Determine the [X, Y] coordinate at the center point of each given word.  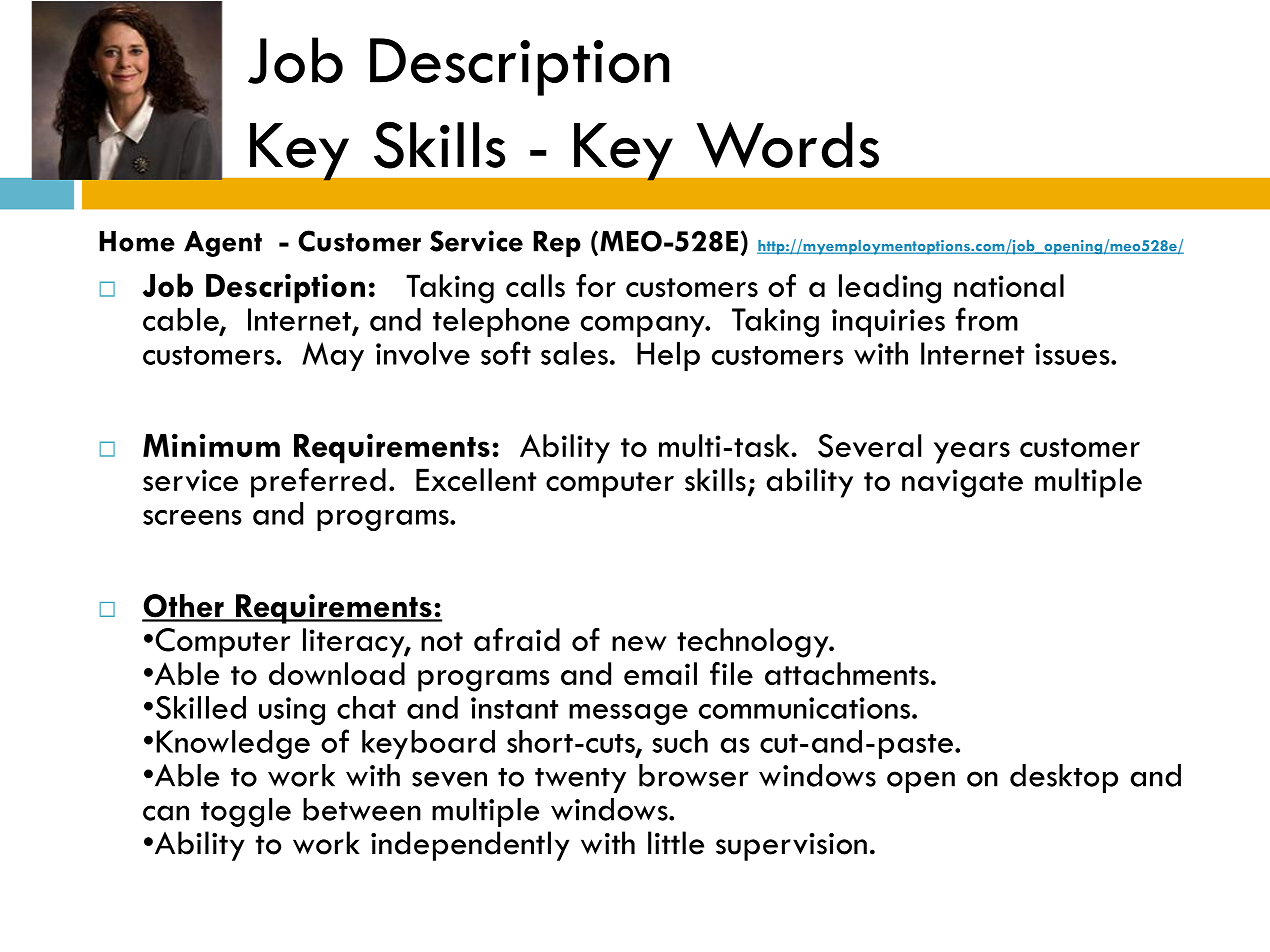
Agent [223, 244]
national [1009, 285]
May [333, 356]
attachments [847, 673]
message [628, 714]
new [639, 643]
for [596, 285]
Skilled [201, 708]
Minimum [211, 445]
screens [192, 517]
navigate [962, 483]
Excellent [476, 479]
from [986, 319]
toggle [246, 812]
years [972, 453]
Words [788, 145]
